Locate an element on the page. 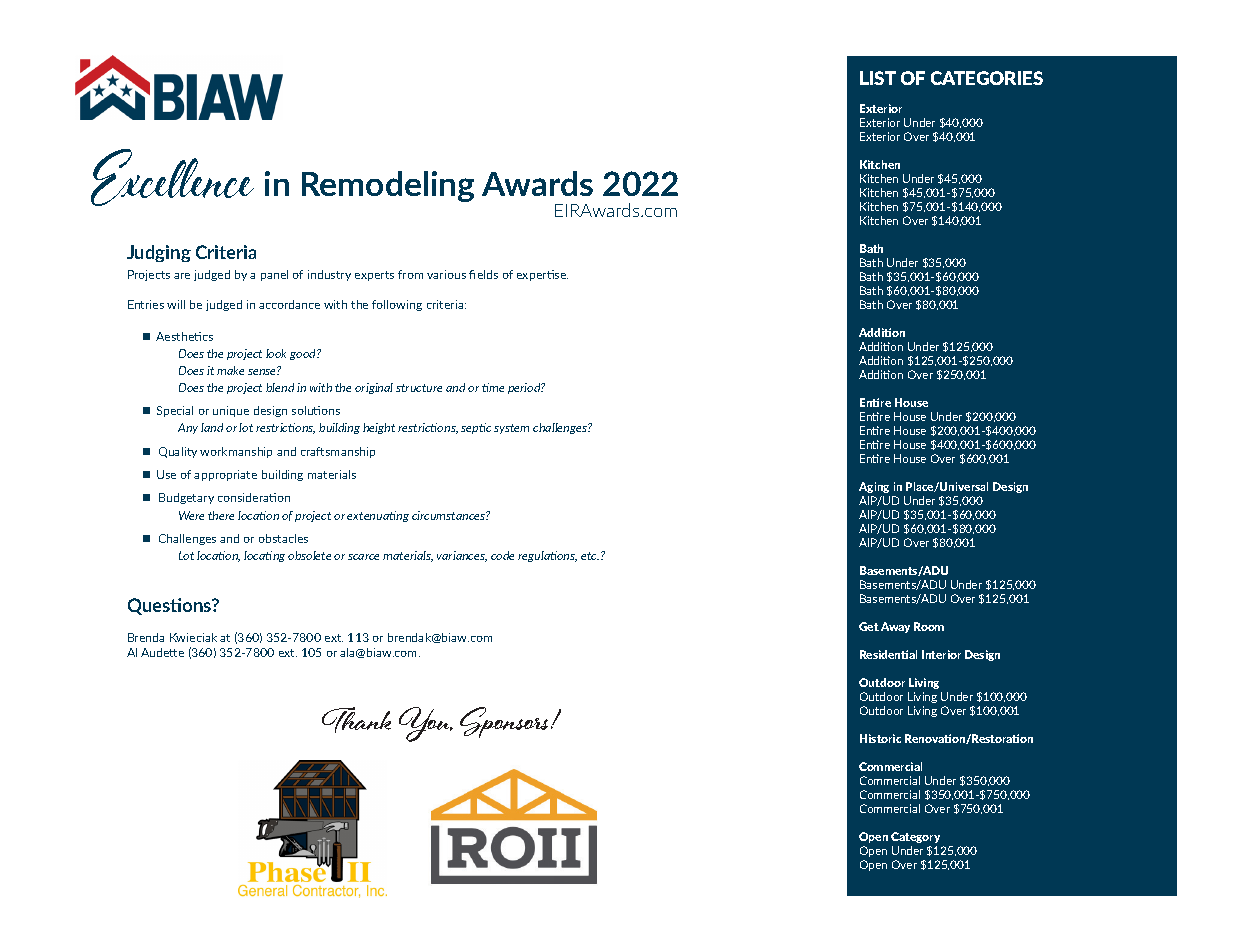 The width and height of the document is (1233, 952). LIST is located at coordinates (878, 78).
